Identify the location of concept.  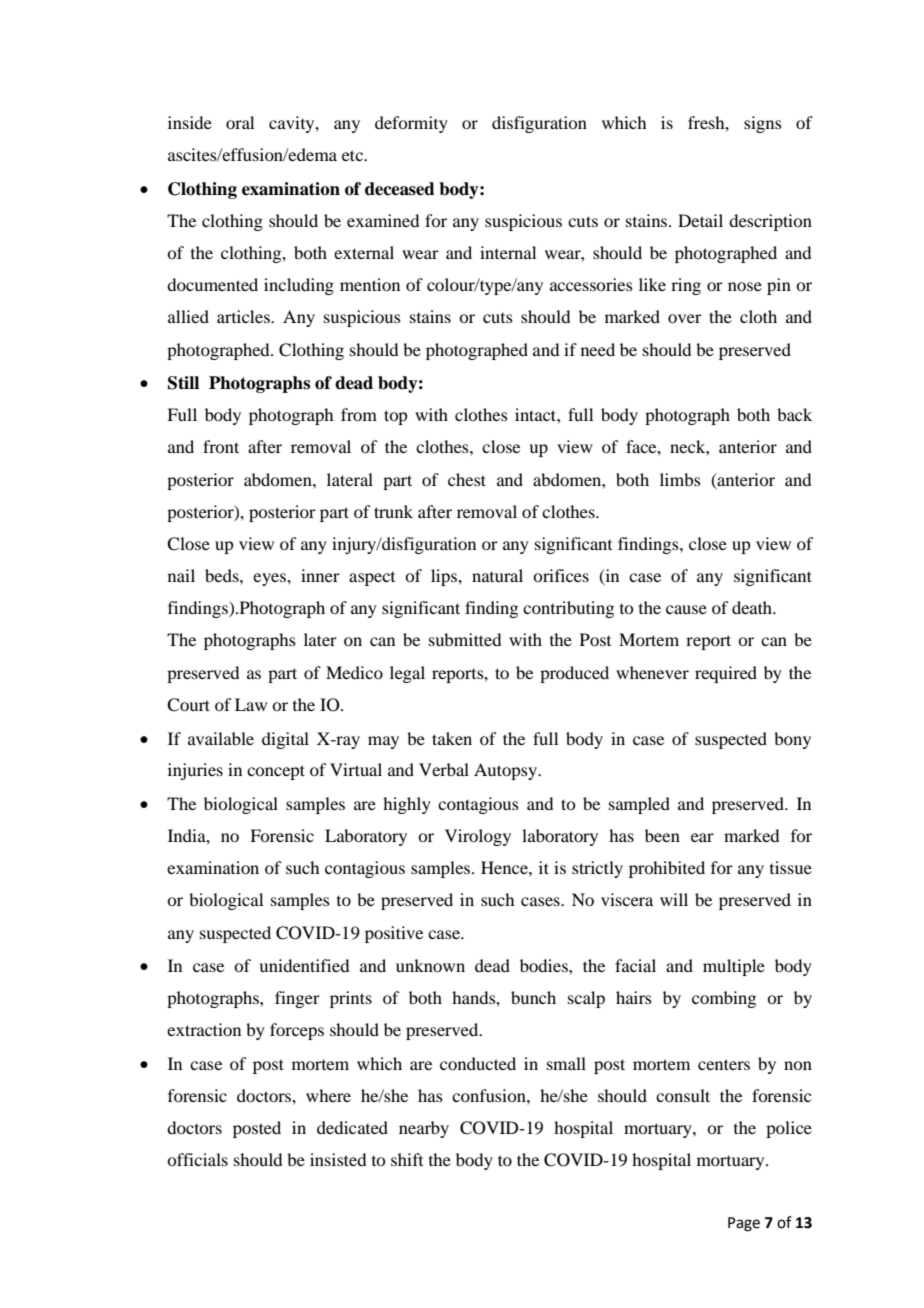
(276, 772).
